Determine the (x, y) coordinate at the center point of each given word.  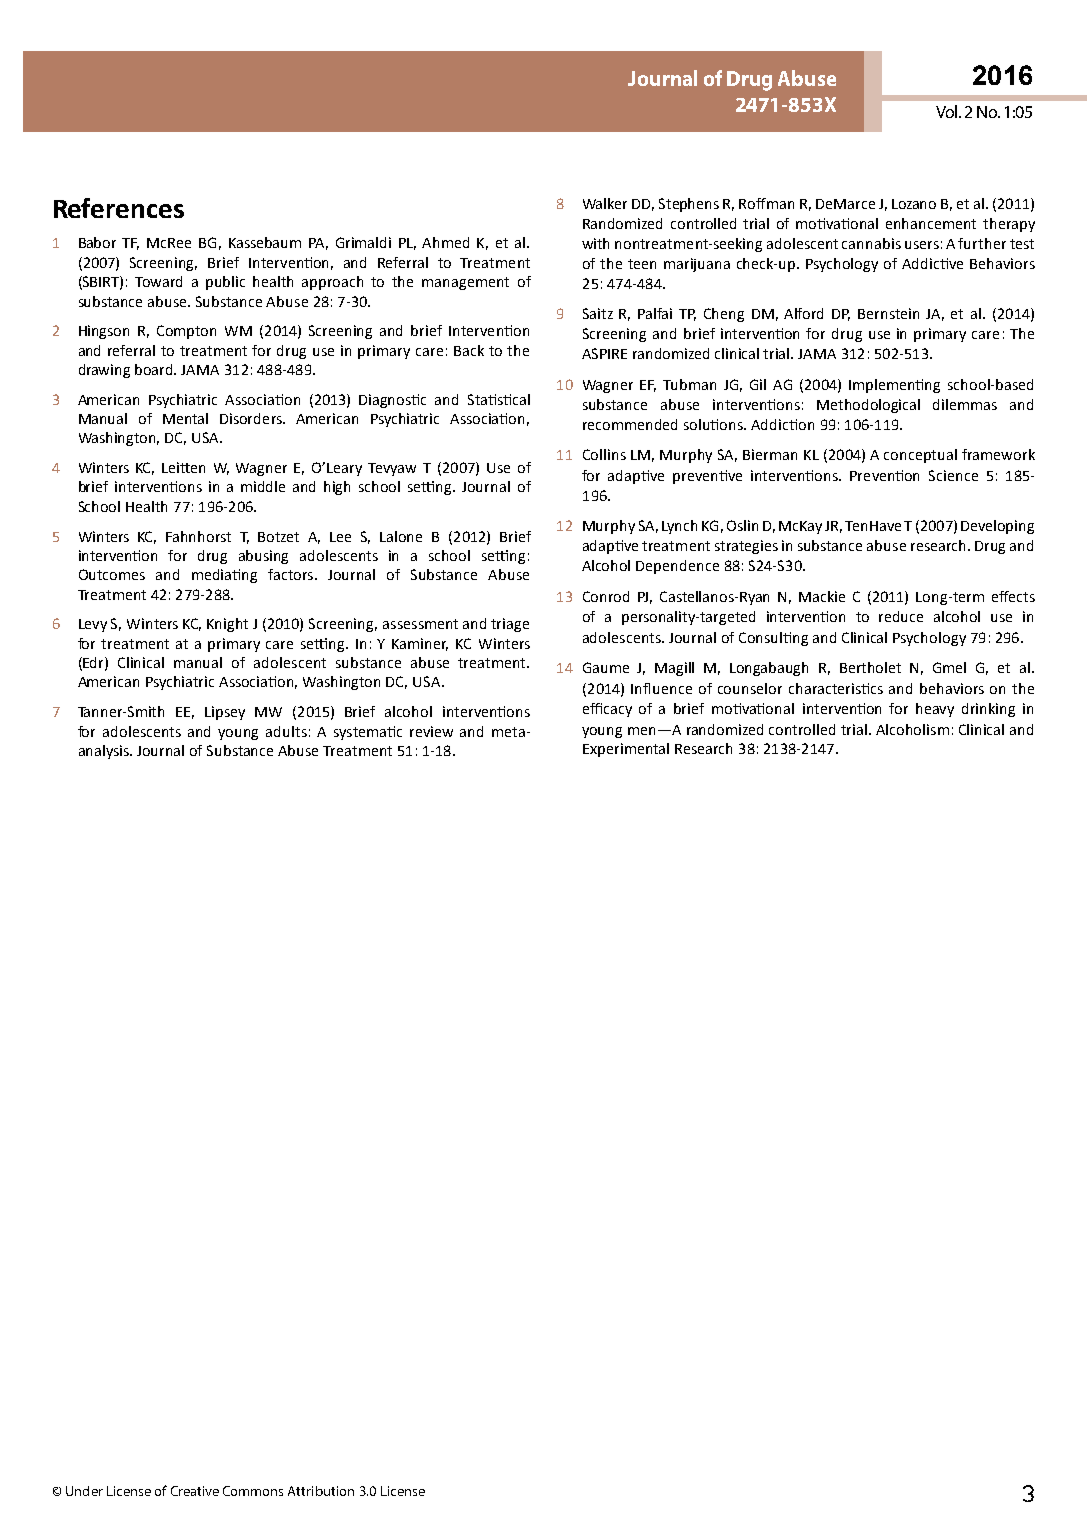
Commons (253, 1491)
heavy (935, 710)
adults (286, 731)
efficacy (607, 710)
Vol (948, 111)
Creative (195, 1491)
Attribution (321, 1491)
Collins (604, 454)
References (119, 208)
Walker (605, 203)
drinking (988, 710)
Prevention (884, 475)
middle (263, 486)
